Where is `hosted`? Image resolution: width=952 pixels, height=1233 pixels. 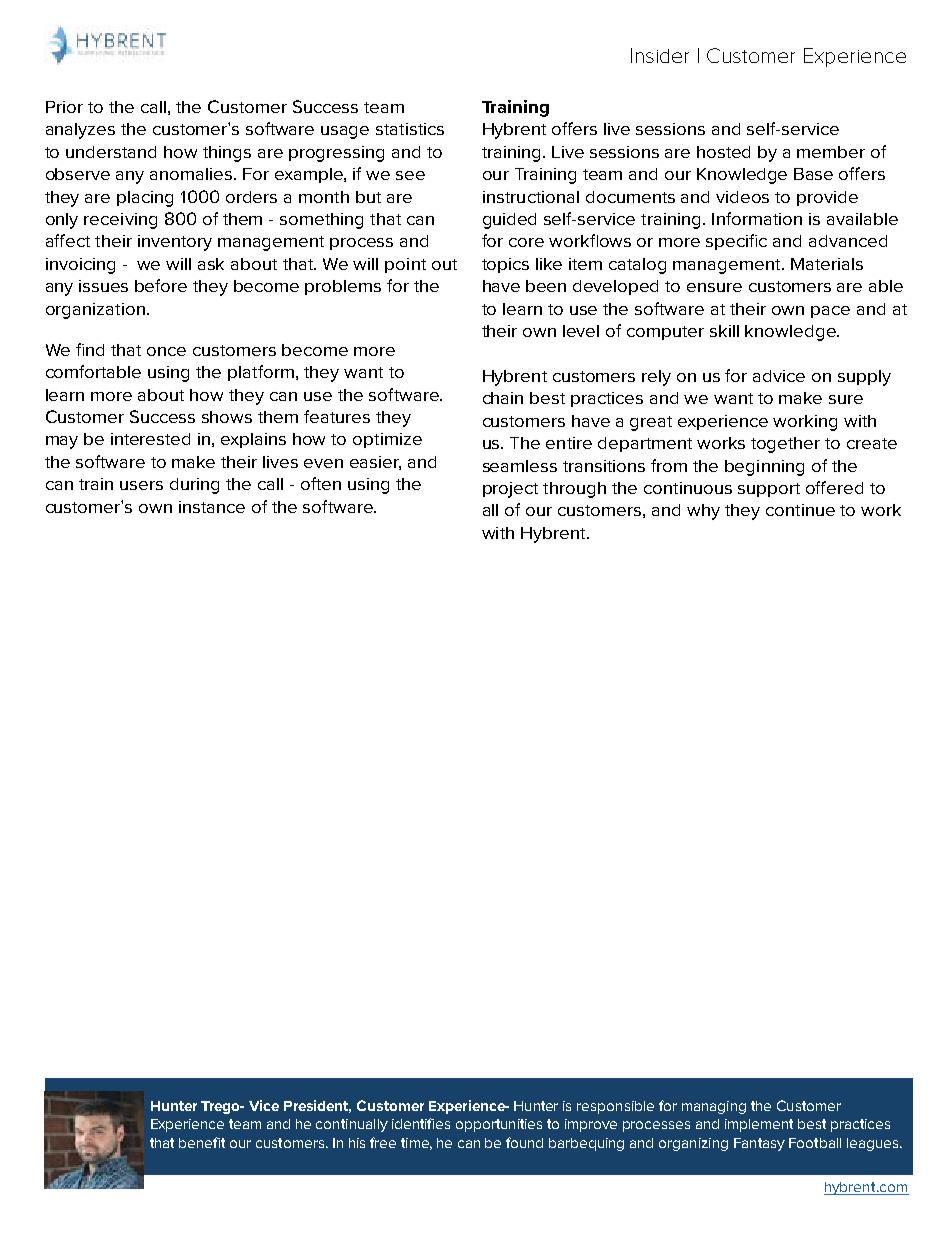 hosted is located at coordinates (723, 152).
